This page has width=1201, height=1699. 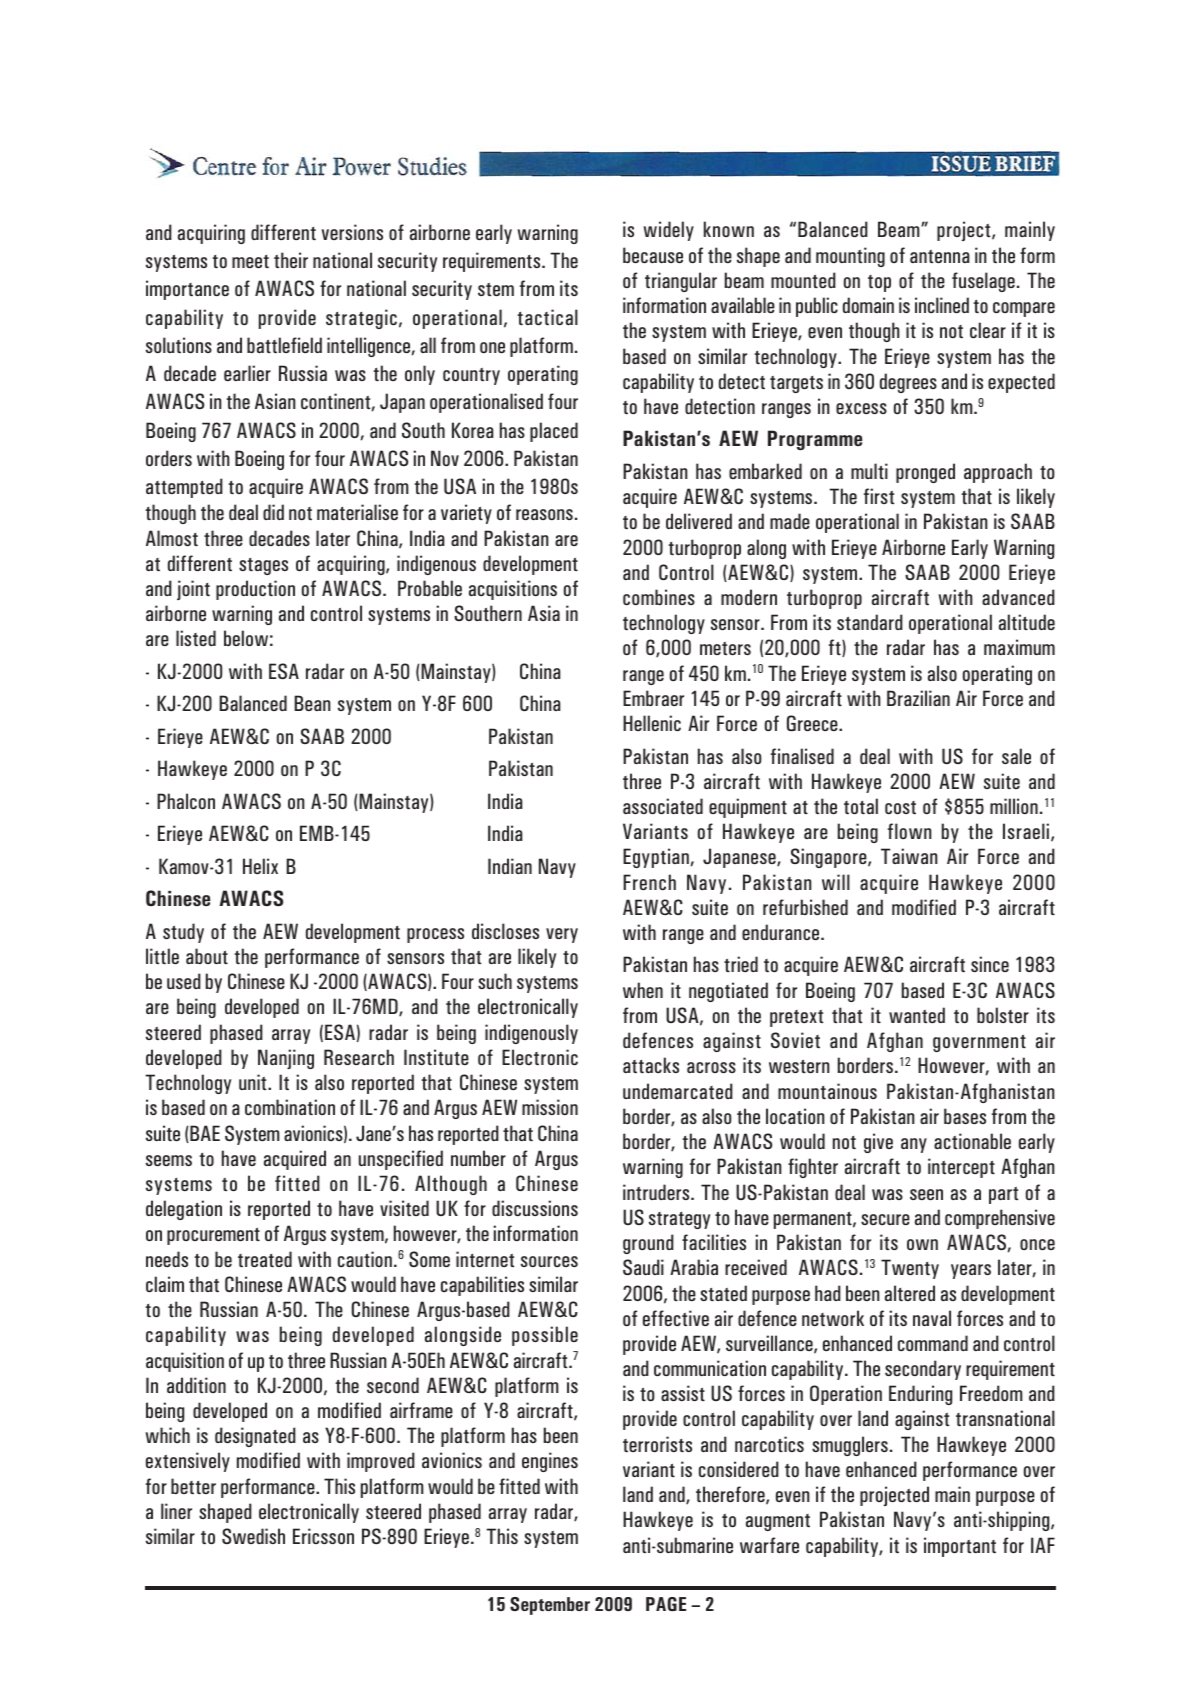 I want to click on Twenty, so click(x=910, y=1269).
